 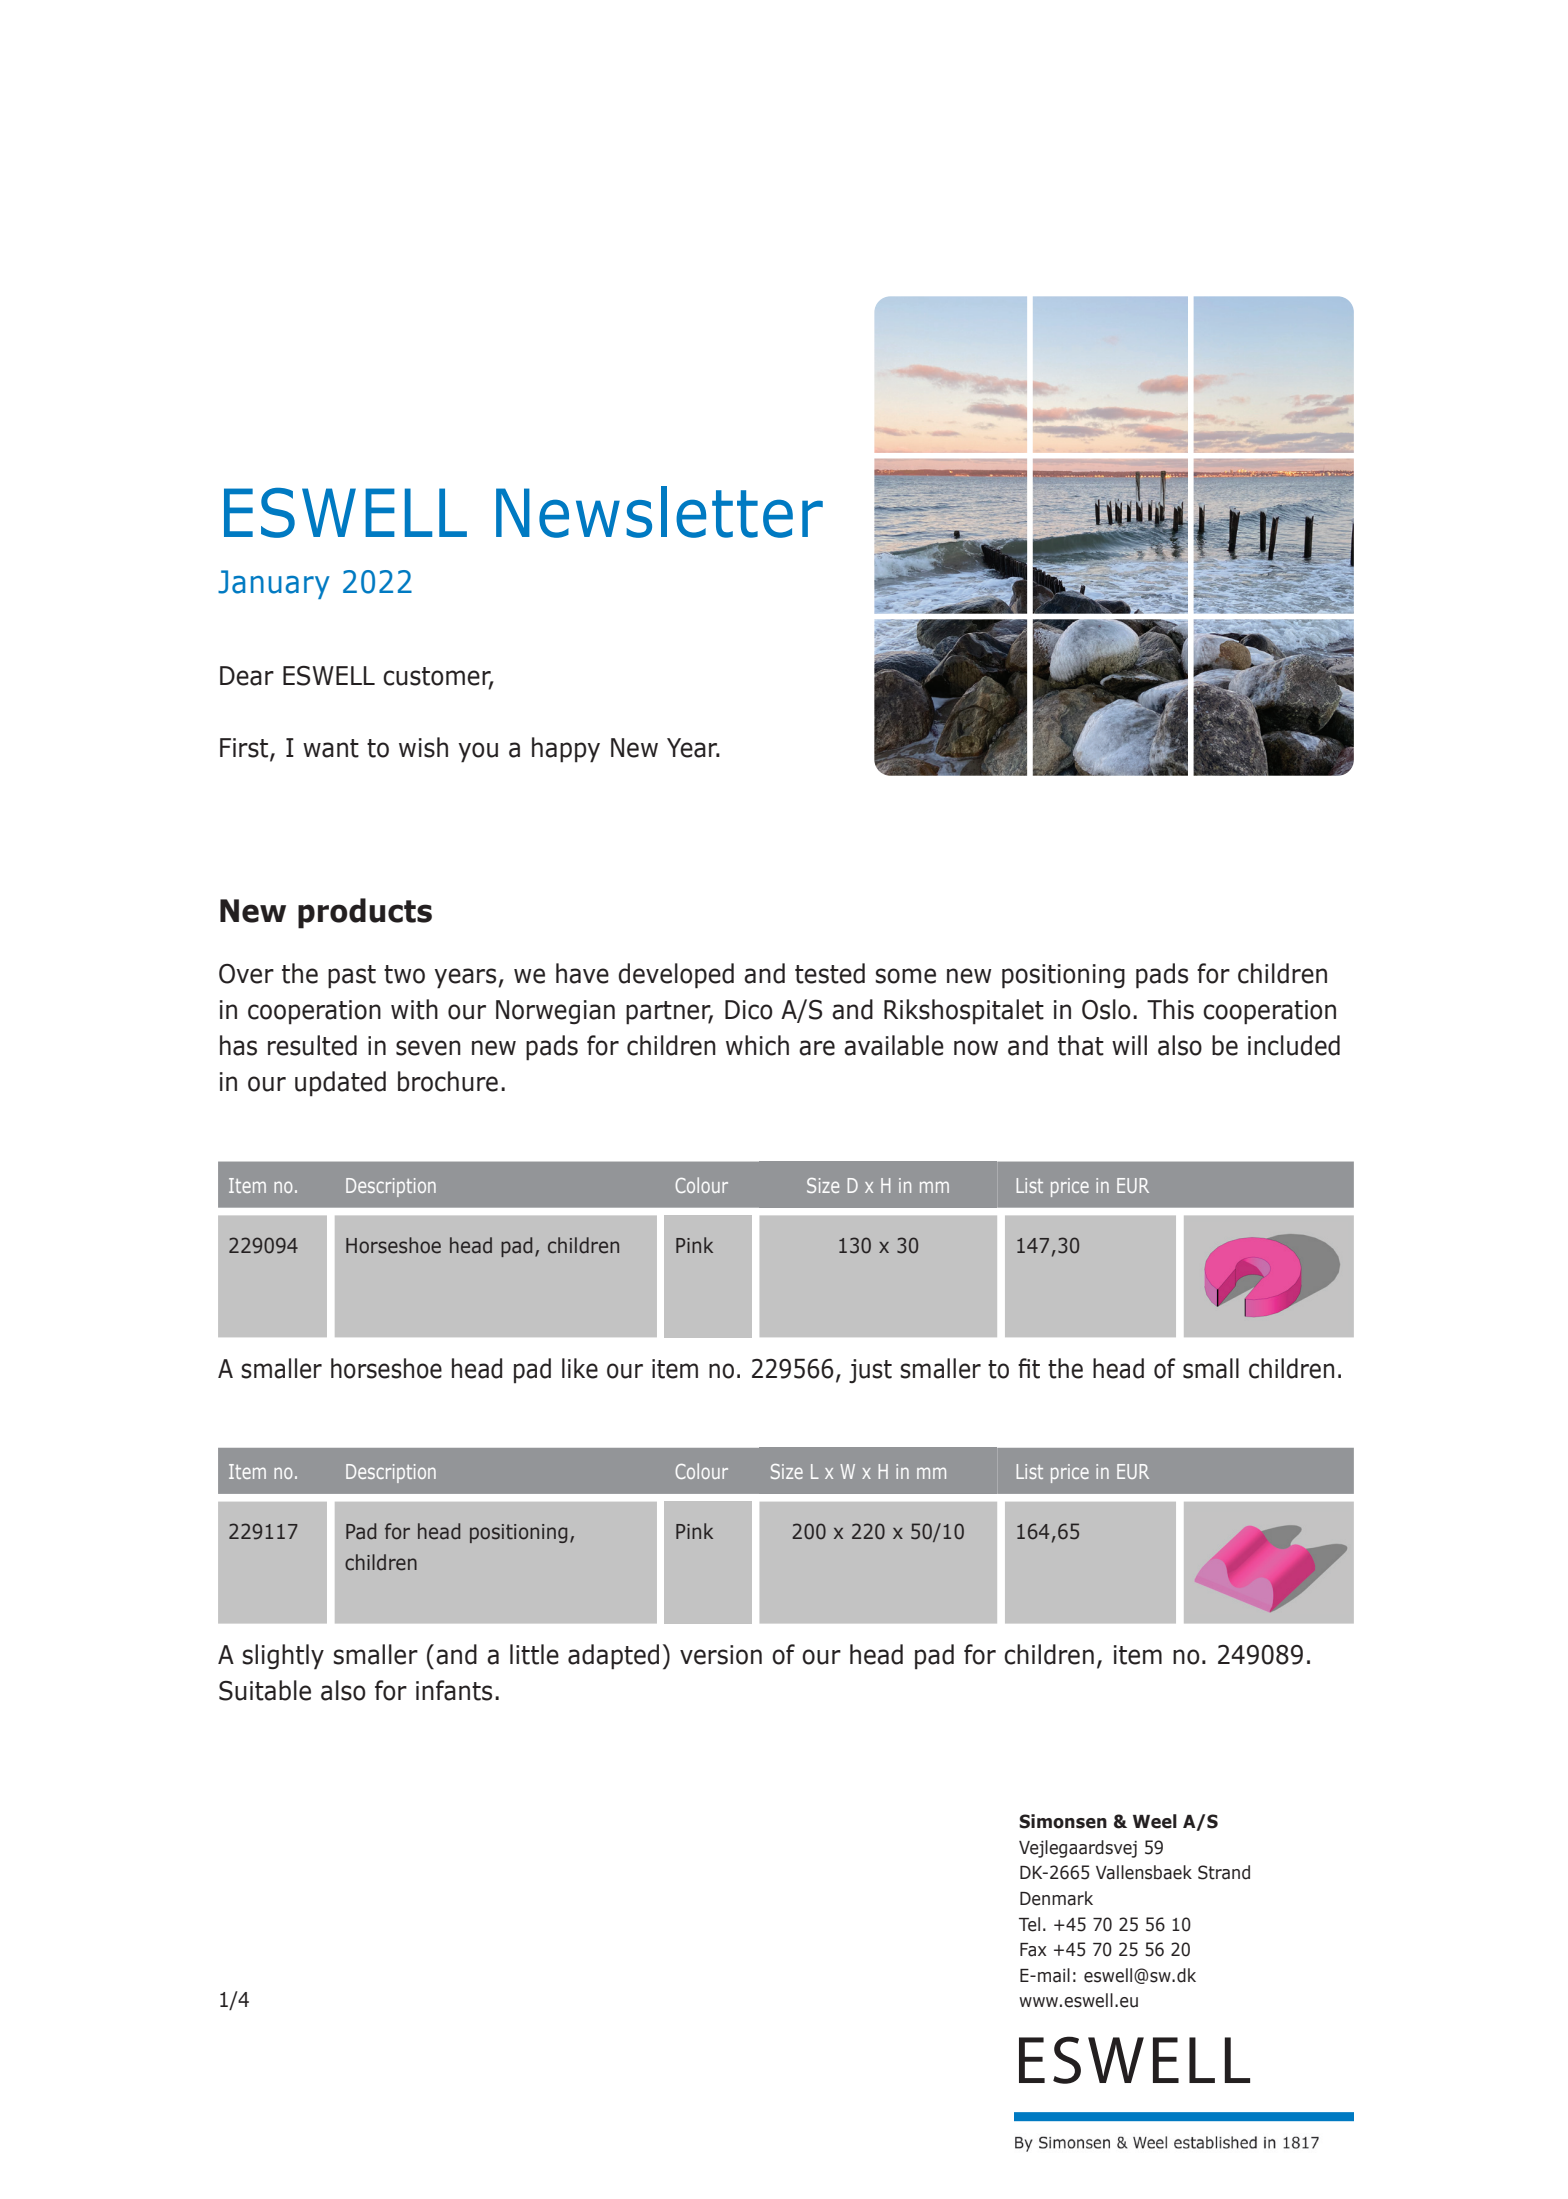 What do you see at coordinates (1029, 1368) in the page?
I see `fit` at bounding box center [1029, 1368].
